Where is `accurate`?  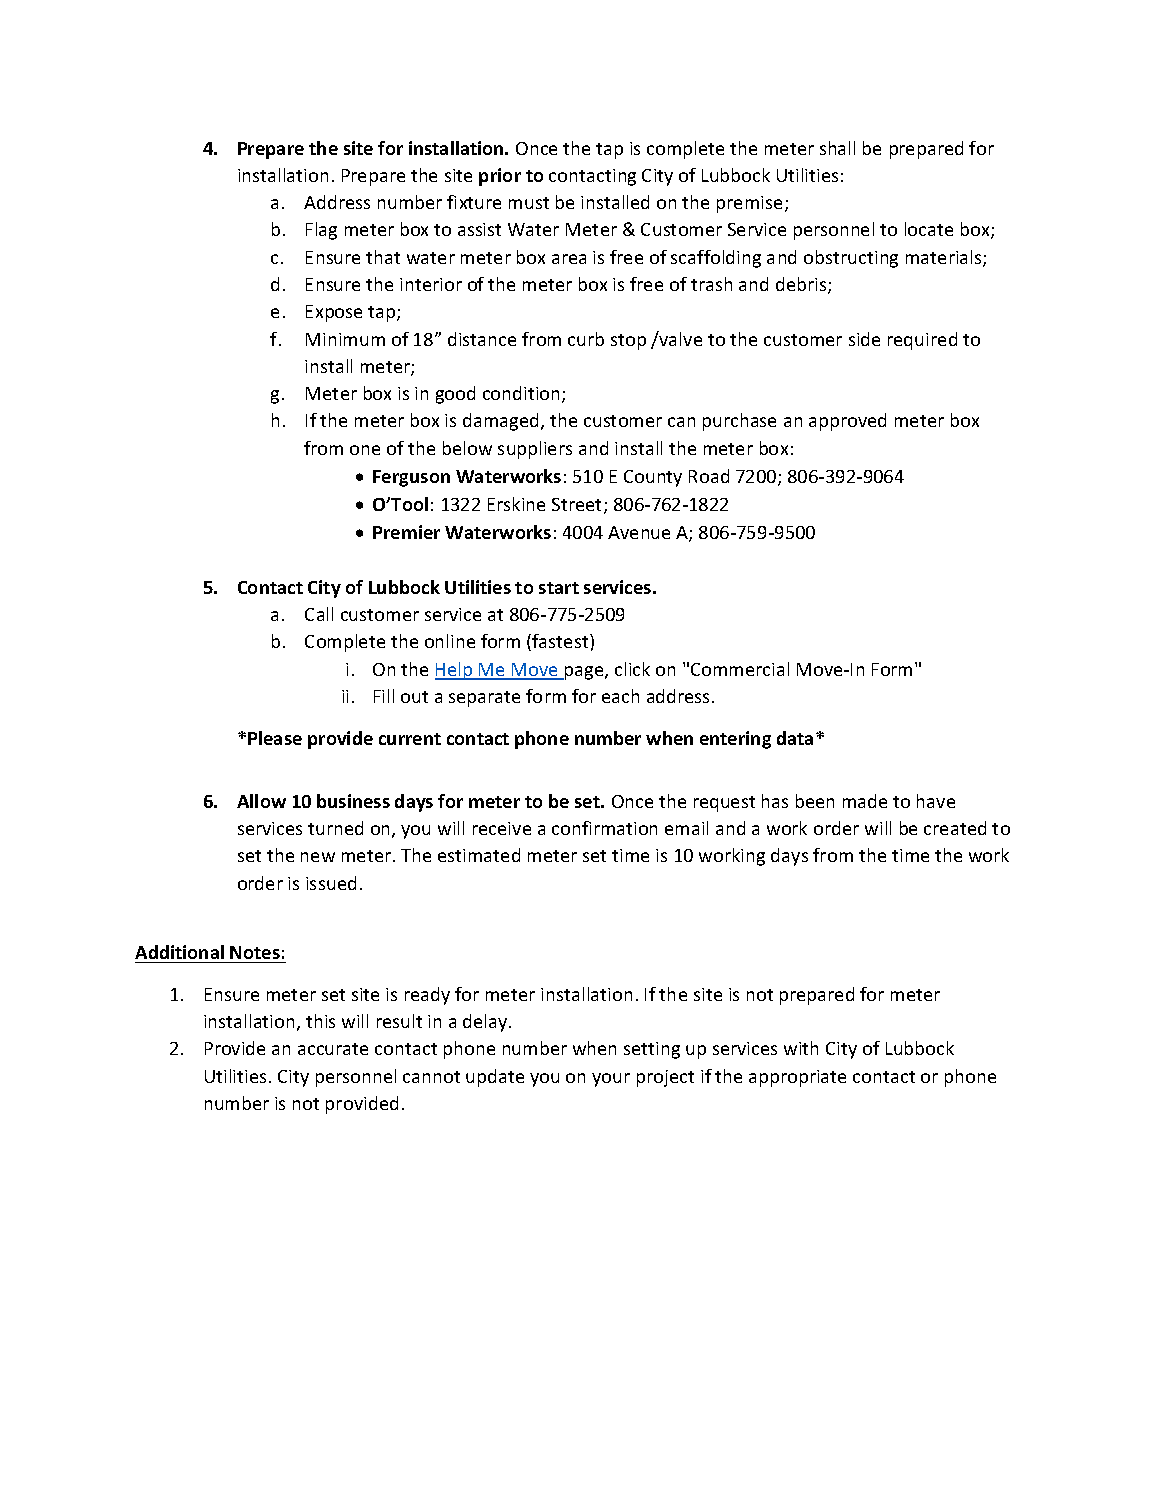
accurate is located at coordinates (333, 1049).
